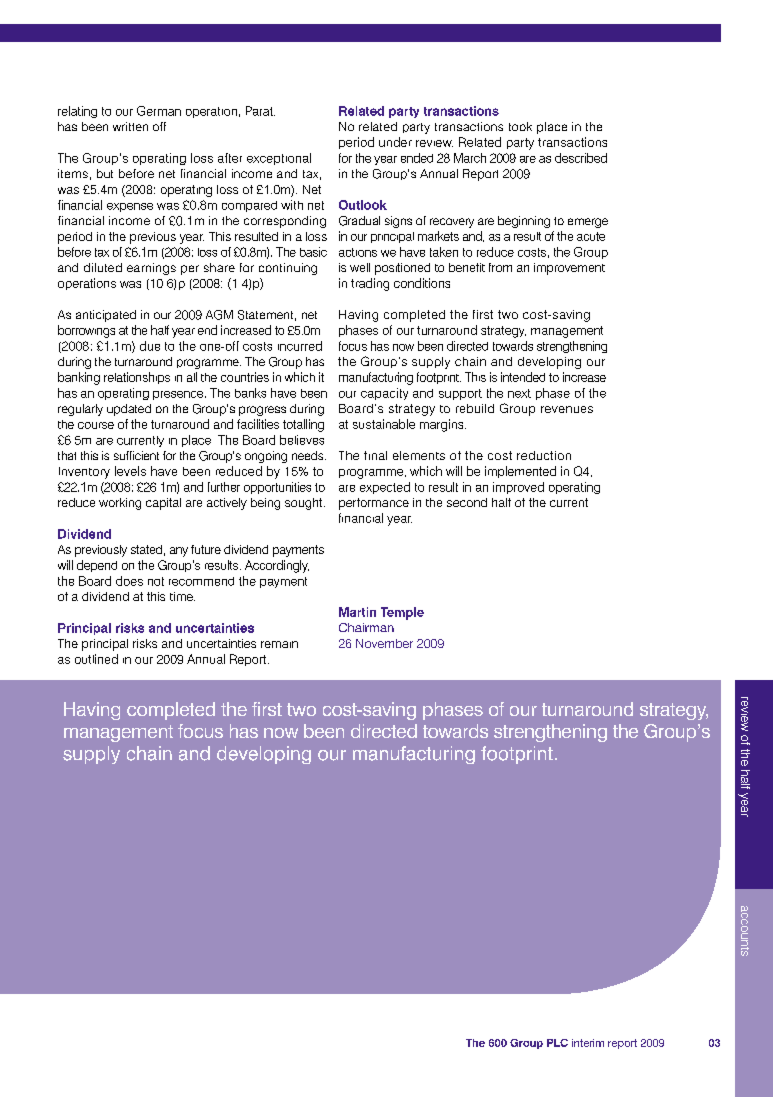 This image has height=1097, width=773. I want to click on exceptional, so click(279, 159).
